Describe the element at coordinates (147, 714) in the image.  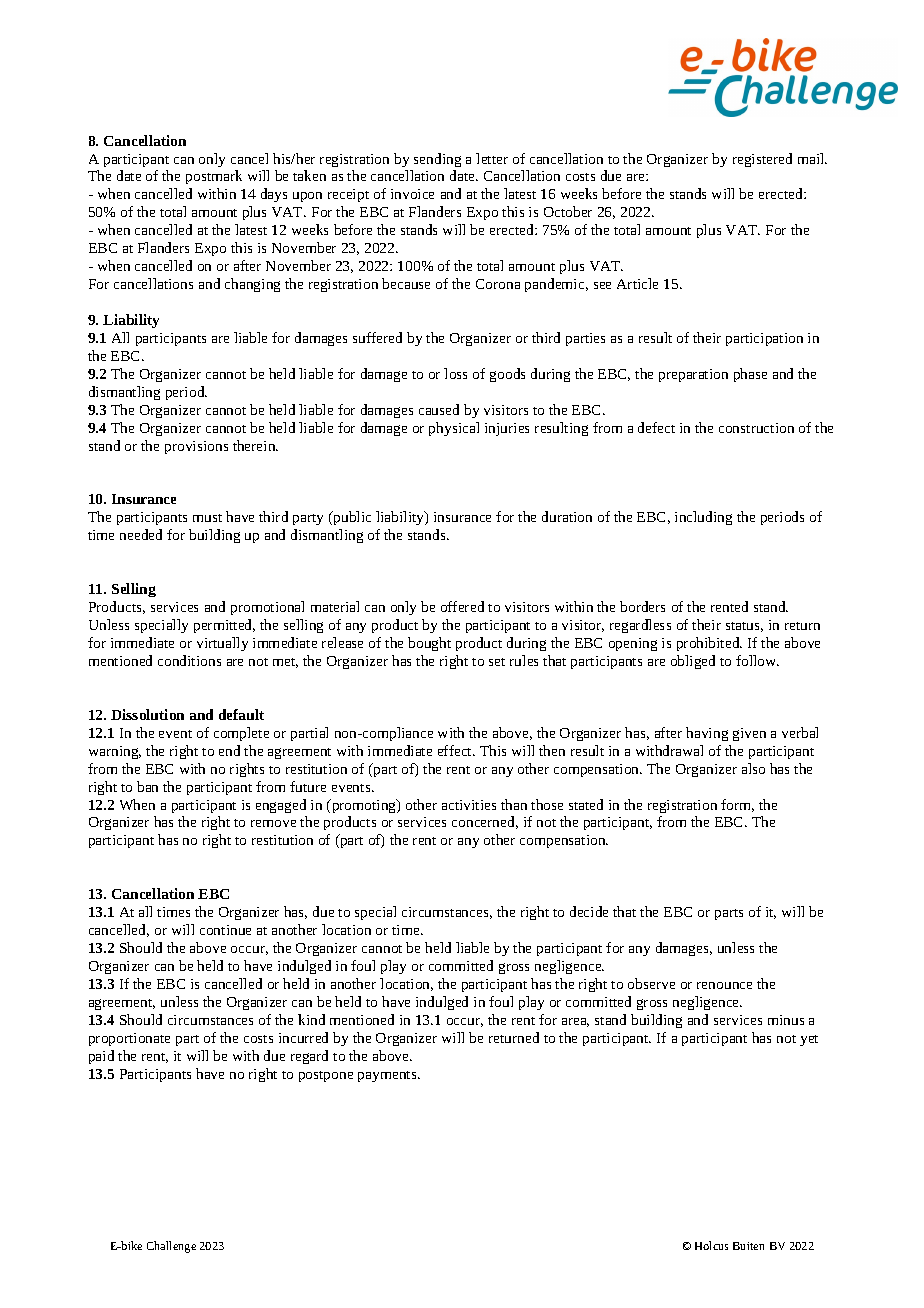
I see `Dissolution` at that location.
